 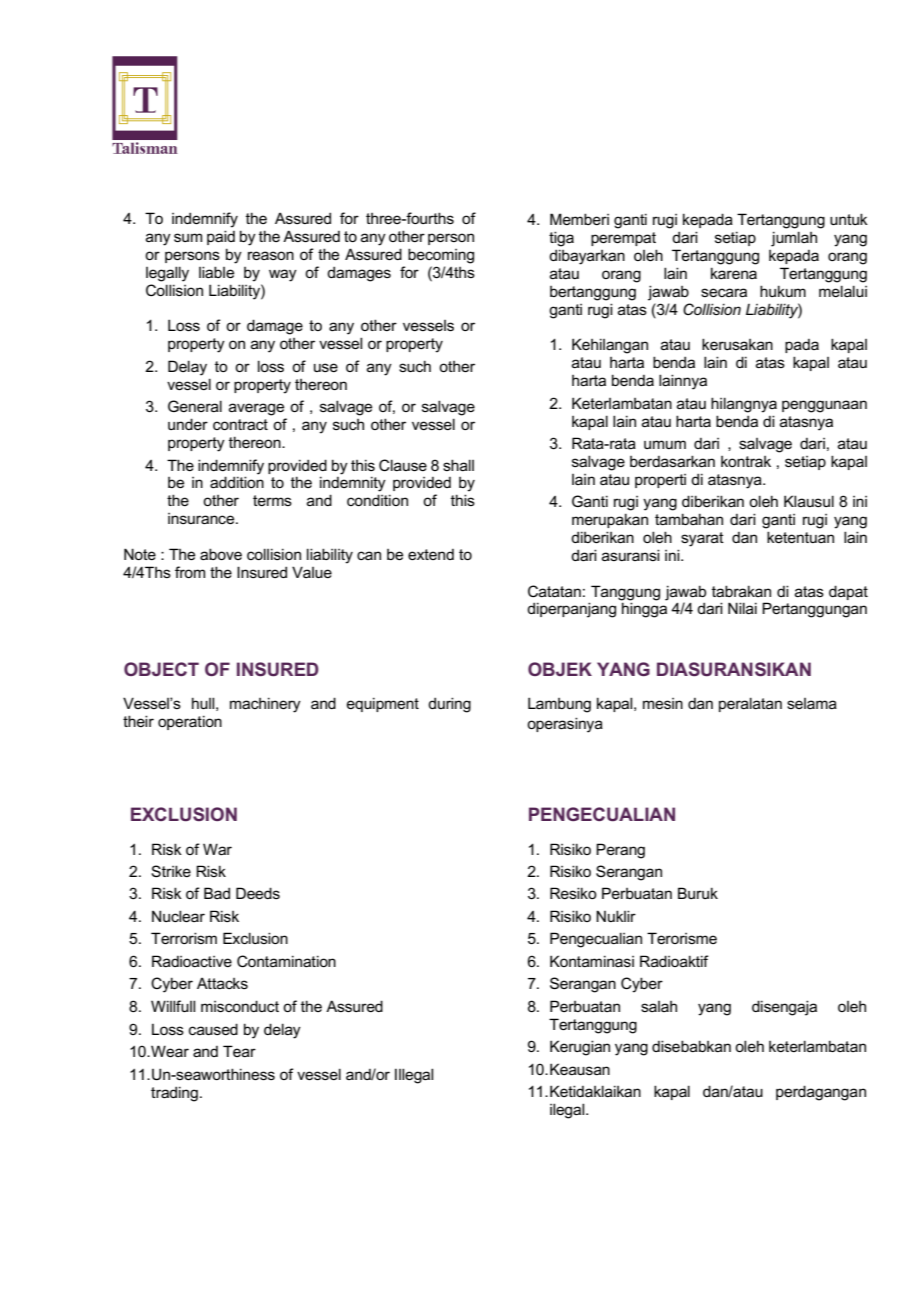 I want to click on becoming, so click(x=441, y=256).
